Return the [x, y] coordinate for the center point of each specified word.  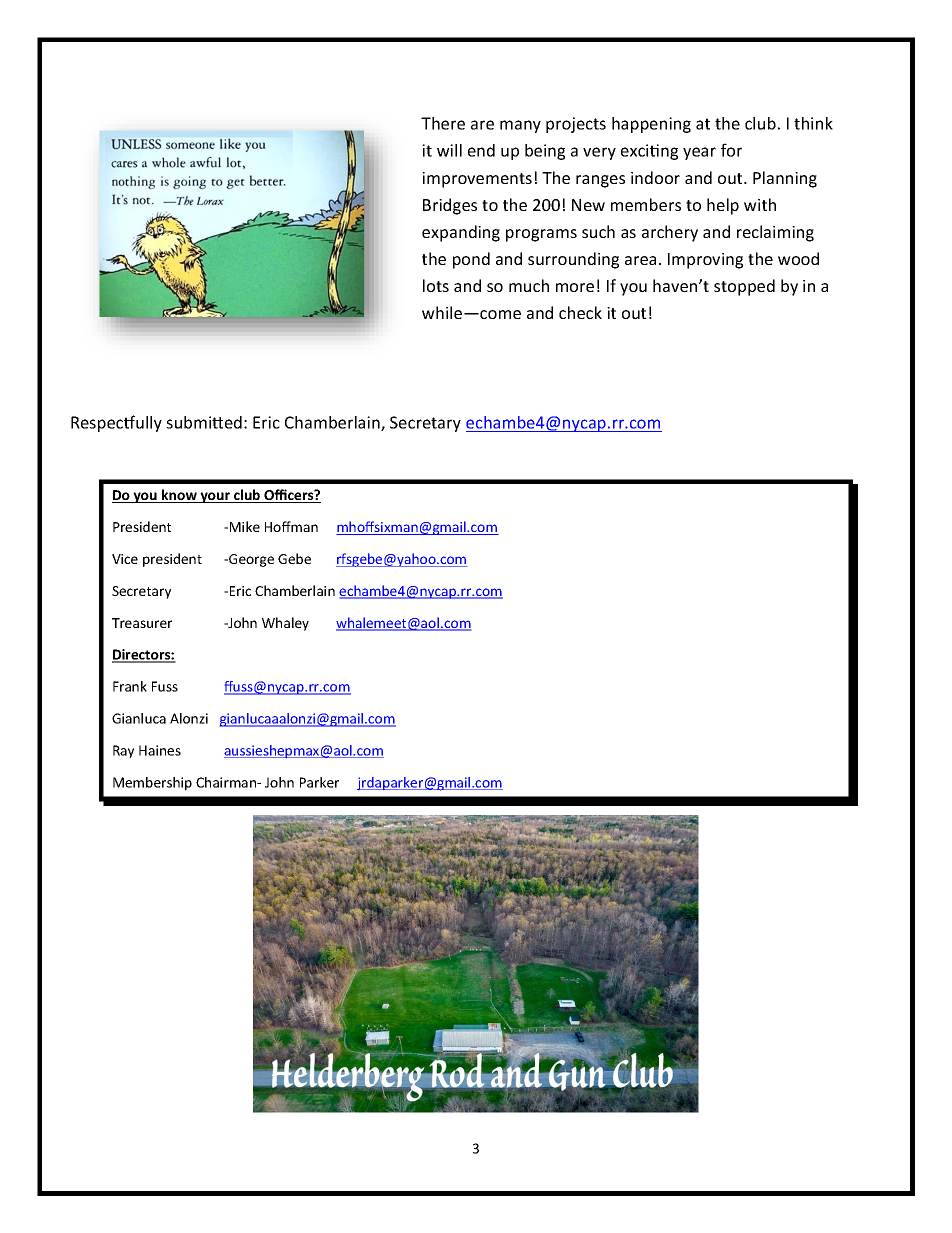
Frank [130, 686]
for [731, 150]
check [580, 312]
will [449, 150]
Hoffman [291, 526]
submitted [204, 422]
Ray [123, 751]
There [443, 123]
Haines [160, 750]
